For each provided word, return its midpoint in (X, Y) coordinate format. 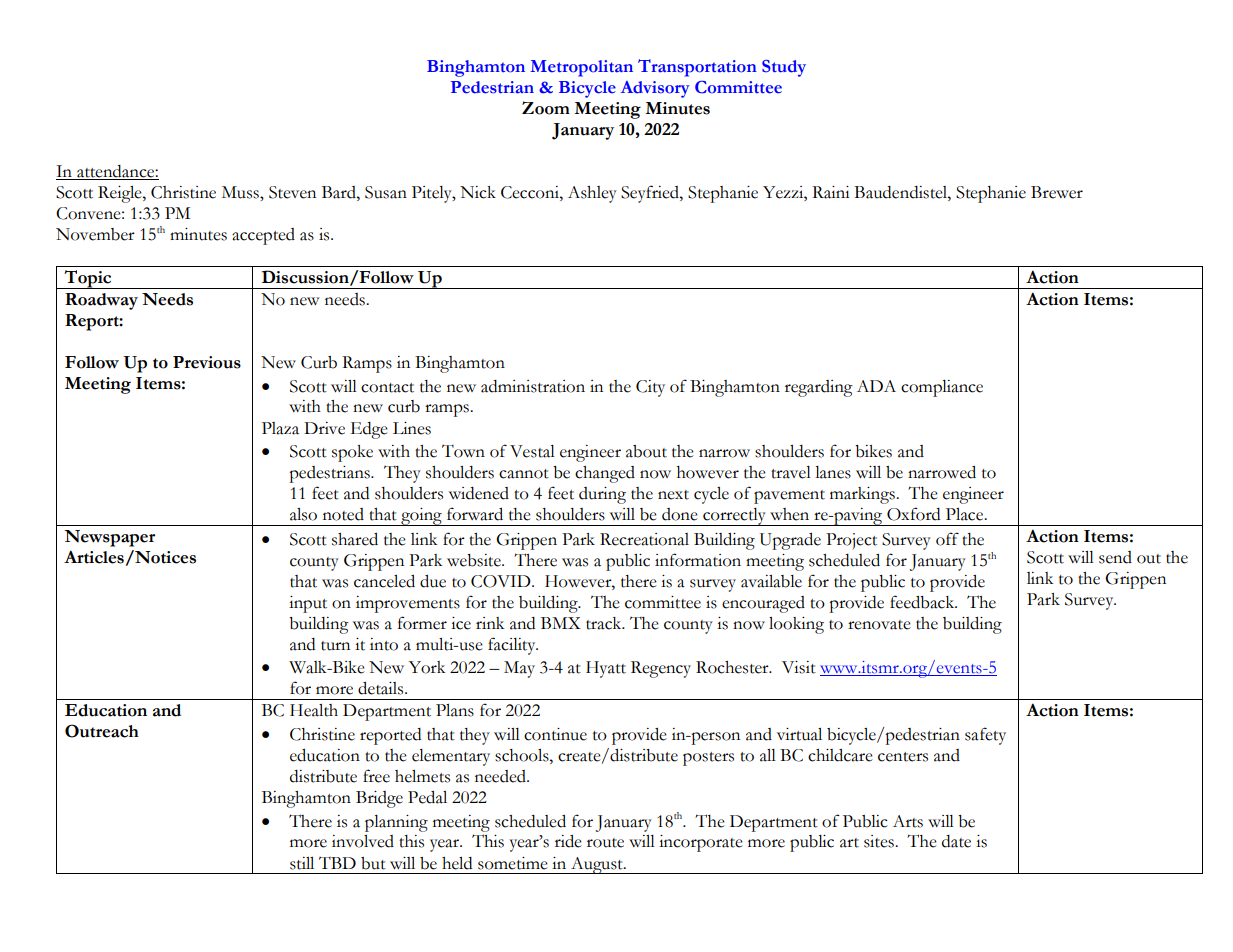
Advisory (655, 89)
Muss (241, 192)
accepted (263, 236)
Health (314, 710)
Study (784, 68)
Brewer (1057, 192)
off (947, 539)
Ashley (592, 194)
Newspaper (109, 538)
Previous (207, 362)
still (302, 863)
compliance (942, 388)
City (650, 388)
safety (985, 736)
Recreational (644, 539)
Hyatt (606, 669)
